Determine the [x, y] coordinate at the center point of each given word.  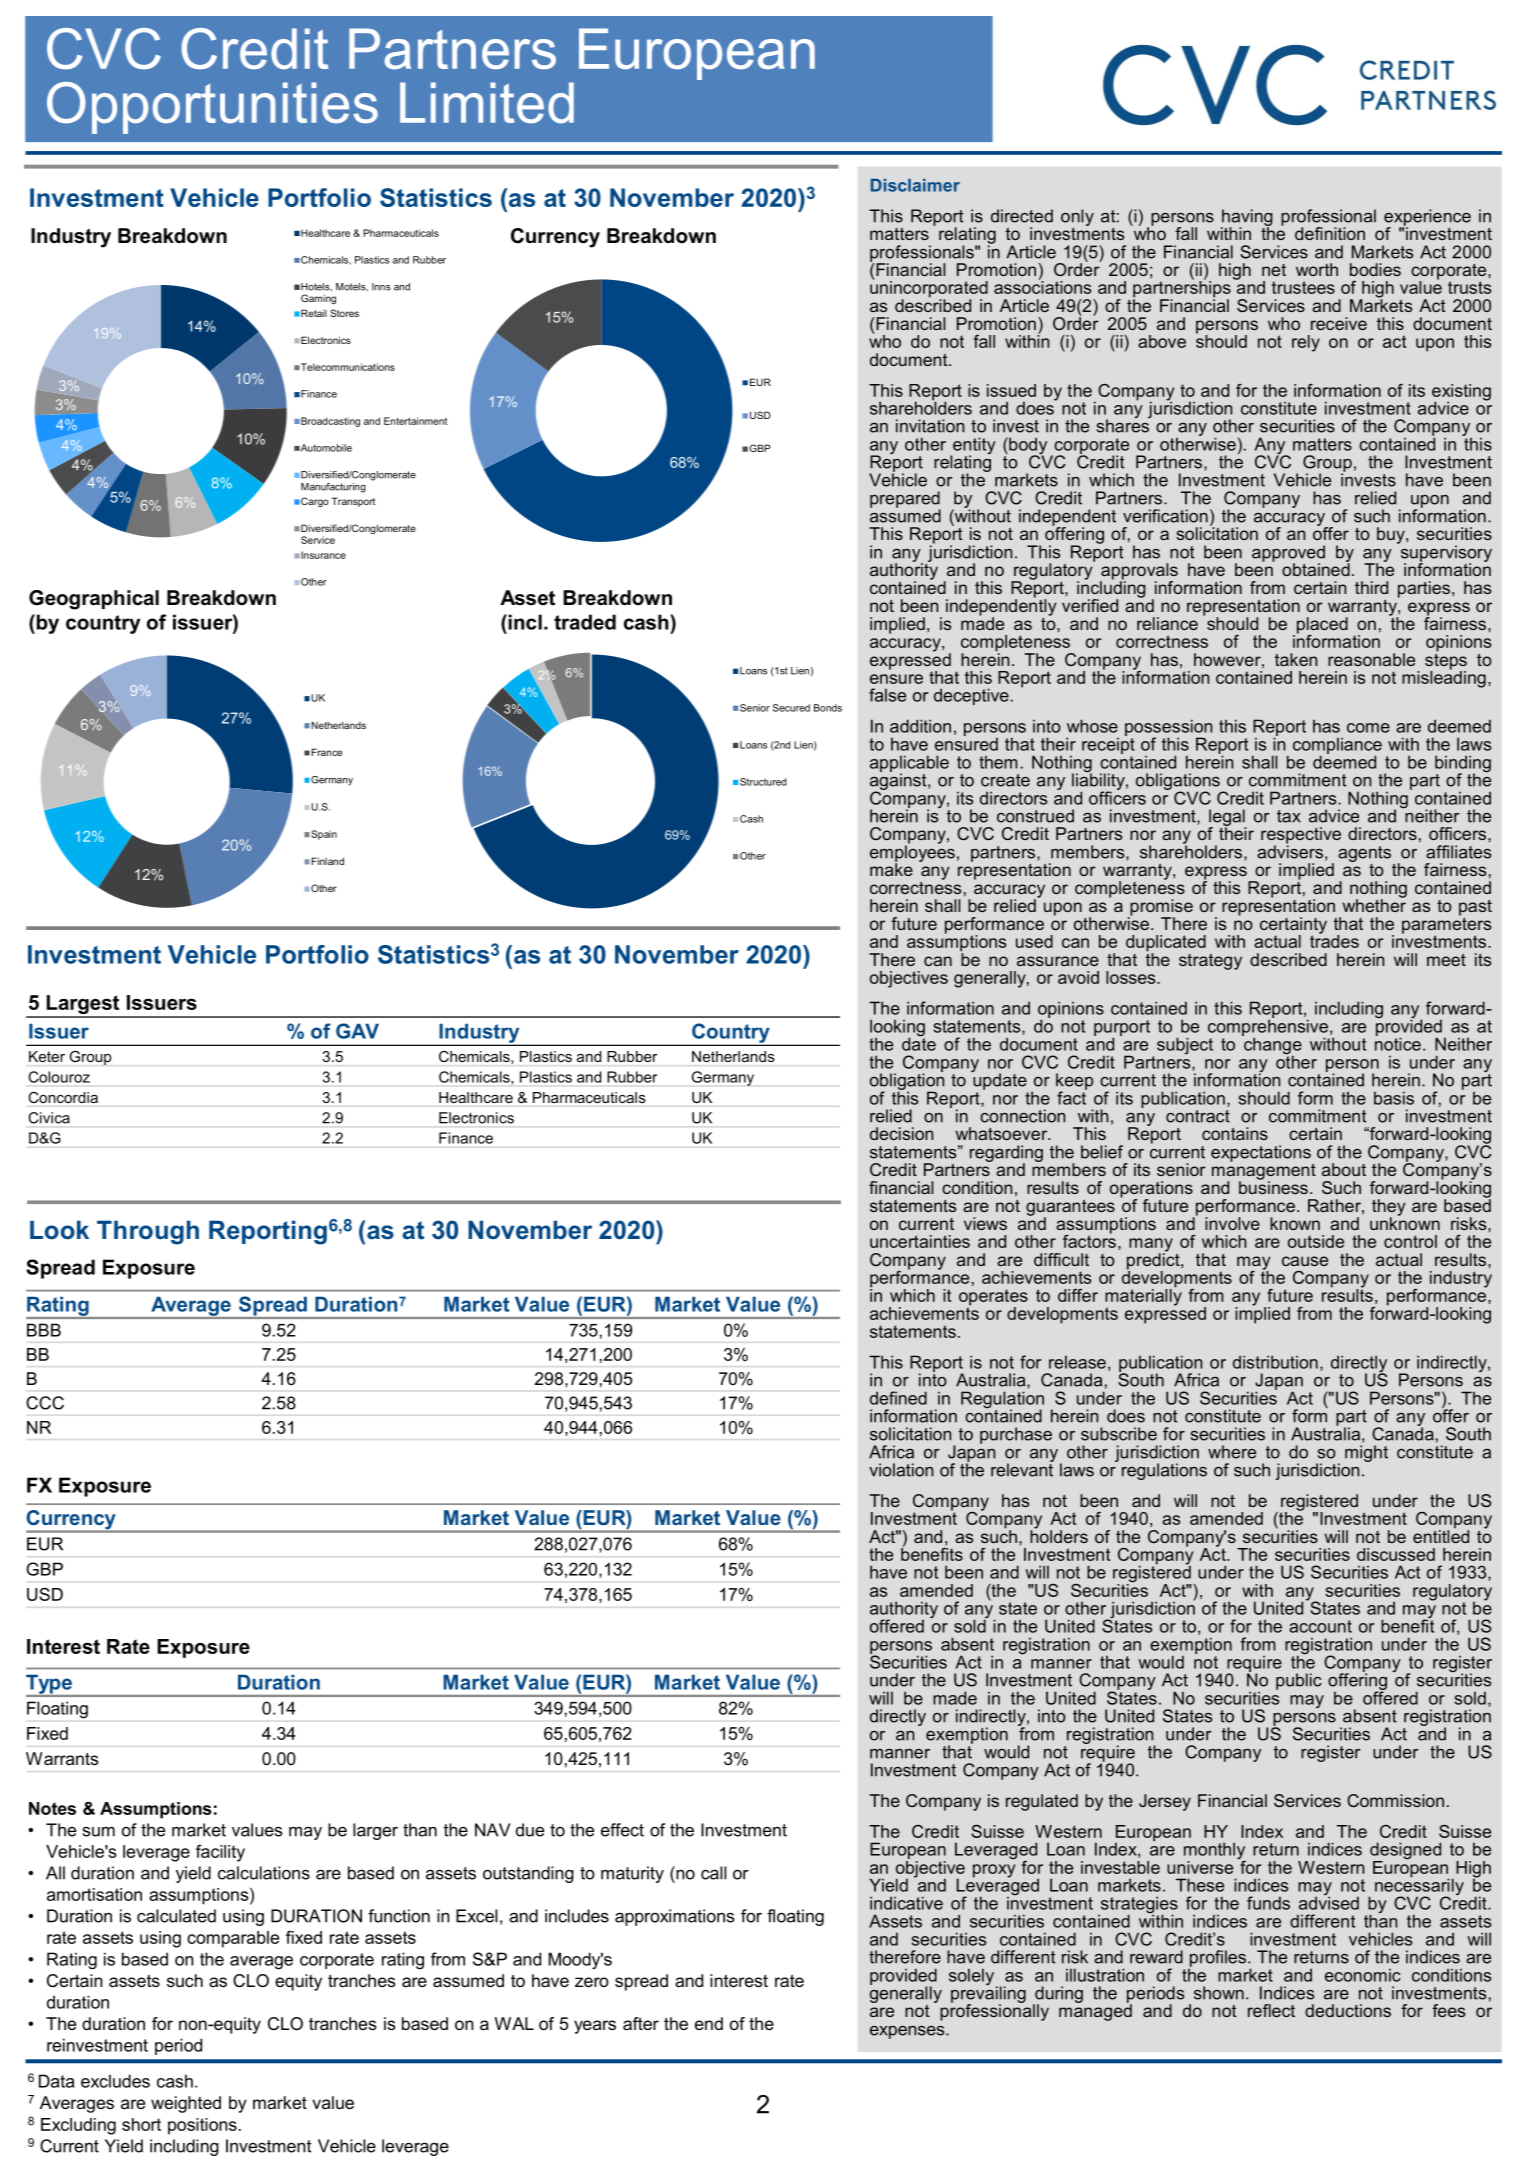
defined [898, 1398]
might [1366, 1453]
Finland [328, 861]
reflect [1271, 2010]
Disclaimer [915, 185]
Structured [763, 782]
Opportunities [212, 108]
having [1247, 218]
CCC [45, 1403]
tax [1289, 816]
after [641, 2023]
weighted [186, 2104]
